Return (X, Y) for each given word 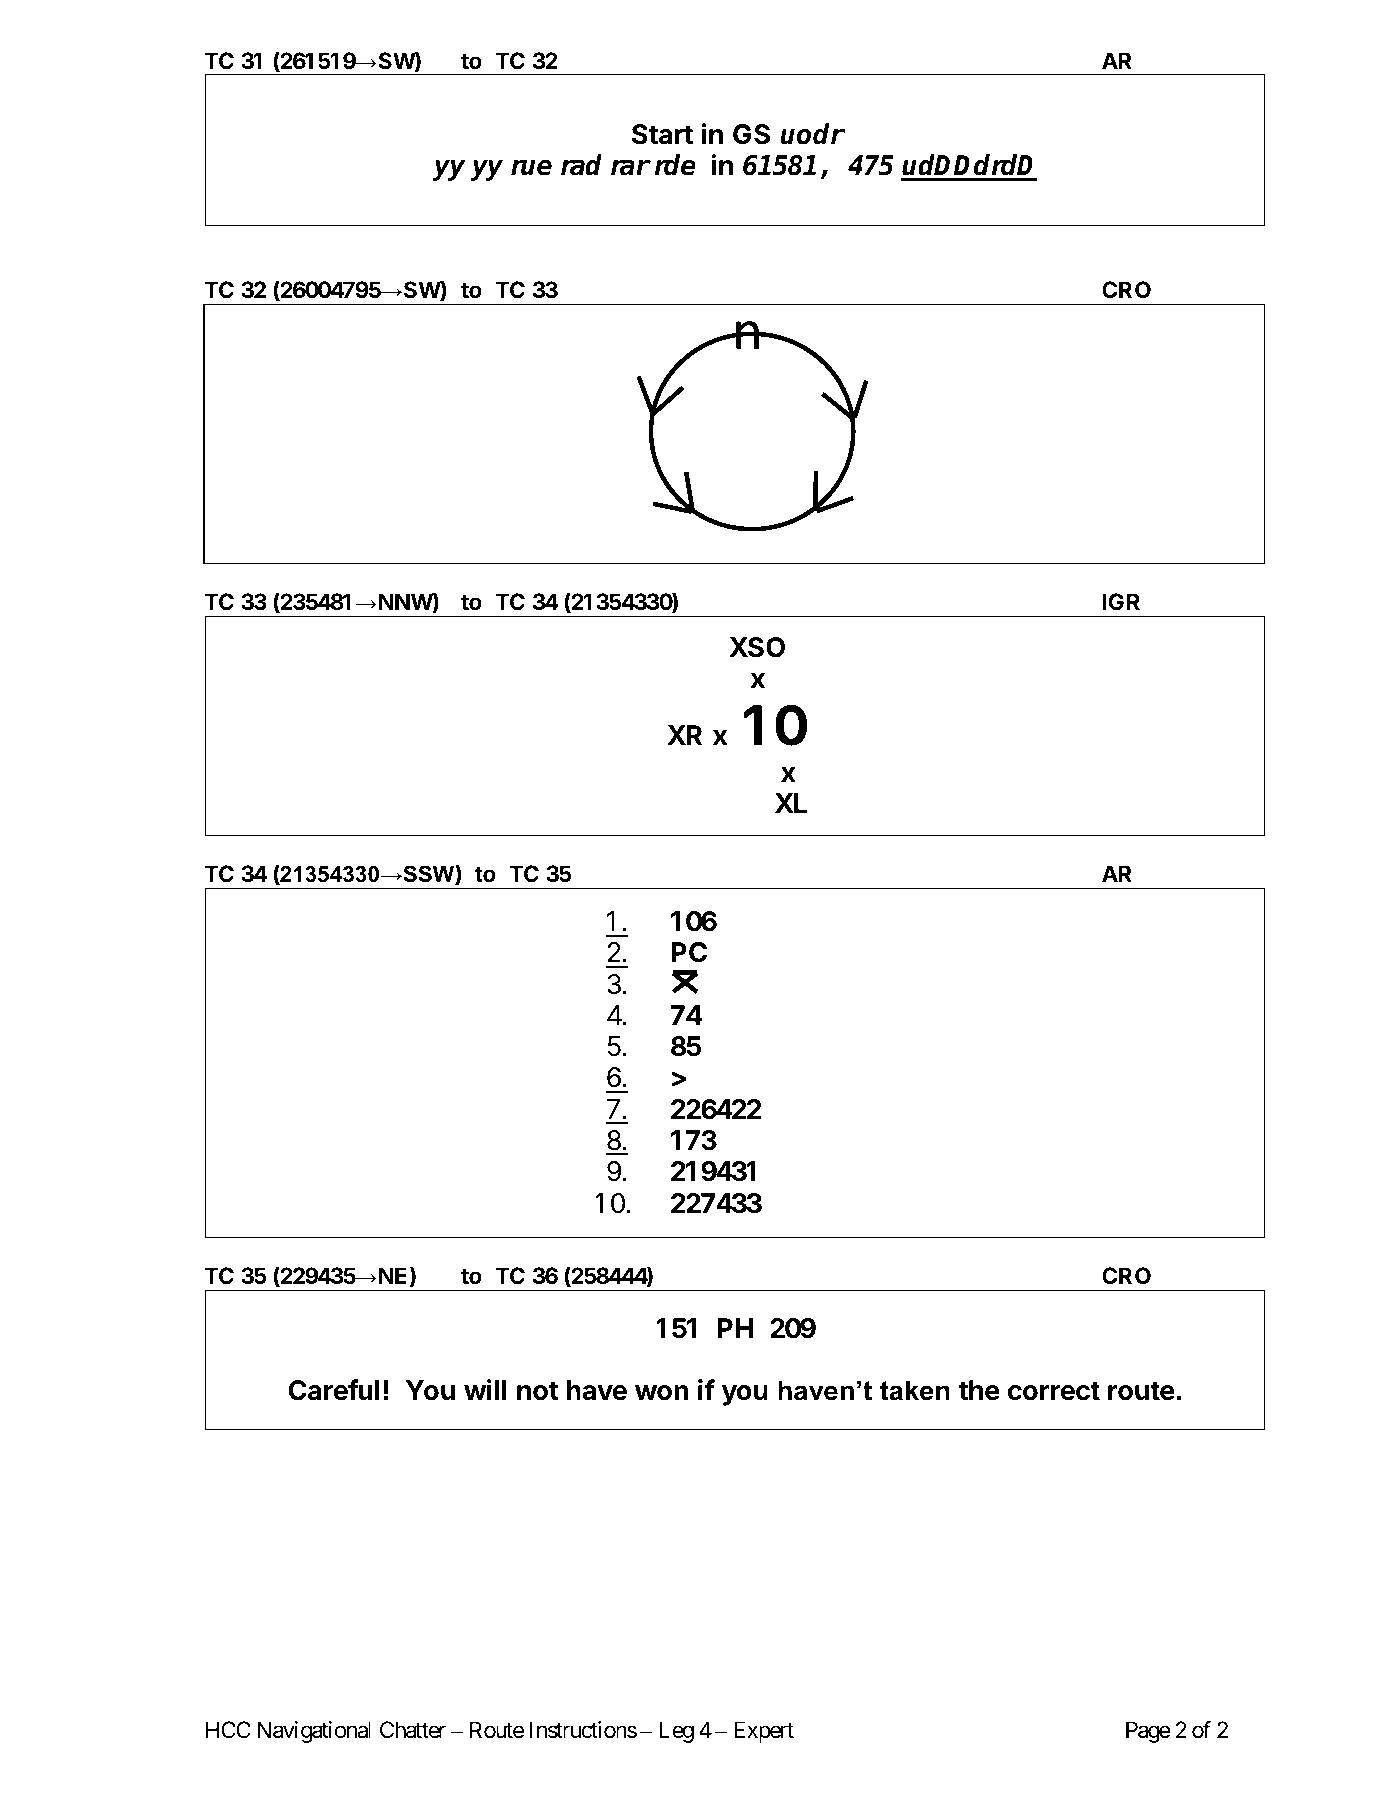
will (485, 1389)
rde (675, 165)
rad (581, 165)
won (662, 1393)
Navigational (314, 1732)
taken (915, 1390)
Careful (333, 1390)
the (979, 1390)
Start (662, 134)
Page (1148, 1732)
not (538, 1391)
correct (1054, 1391)
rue (531, 167)
